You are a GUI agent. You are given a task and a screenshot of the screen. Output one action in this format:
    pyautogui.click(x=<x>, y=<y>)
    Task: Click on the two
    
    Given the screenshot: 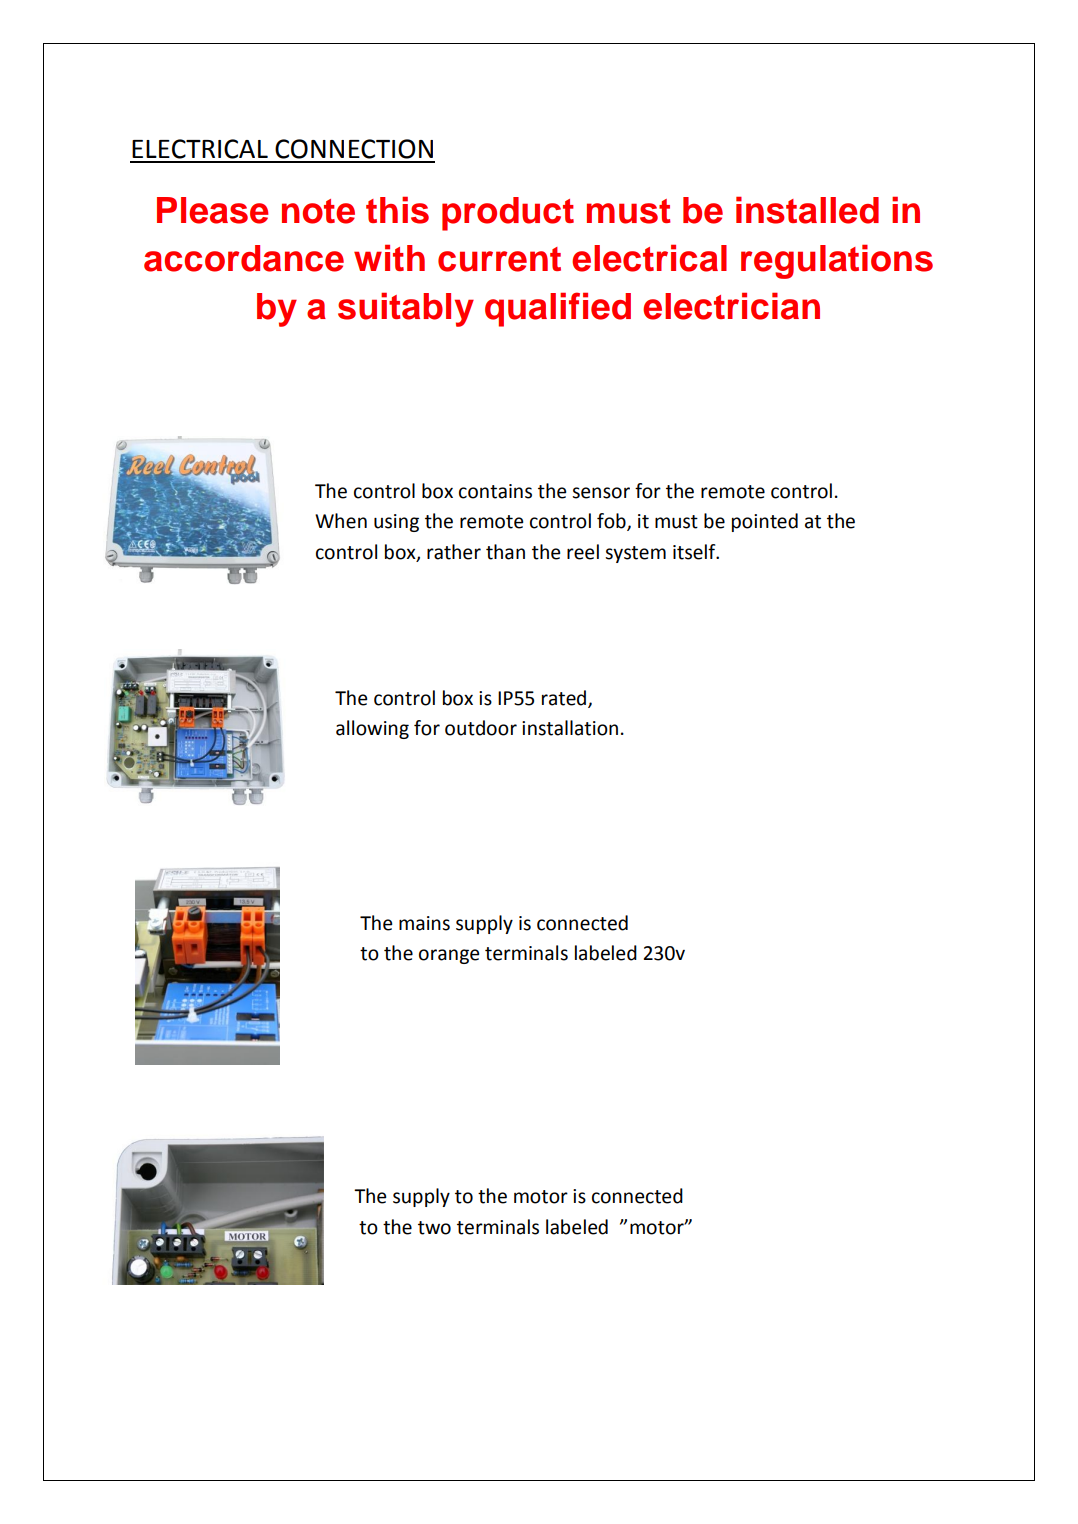 What is the action you would take?
    pyautogui.click(x=434, y=1228)
